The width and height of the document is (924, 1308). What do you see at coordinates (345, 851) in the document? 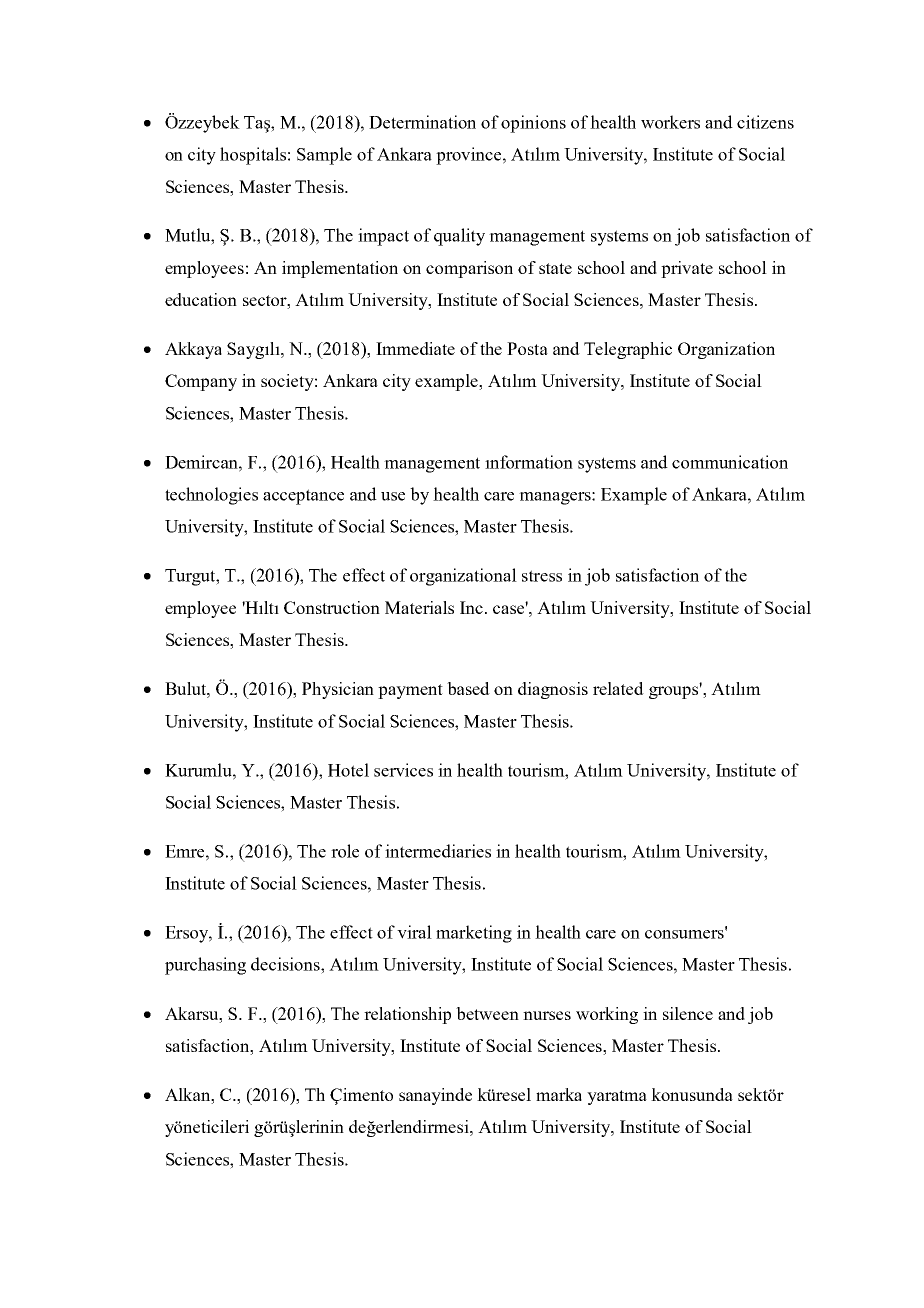
I see `role` at bounding box center [345, 851].
